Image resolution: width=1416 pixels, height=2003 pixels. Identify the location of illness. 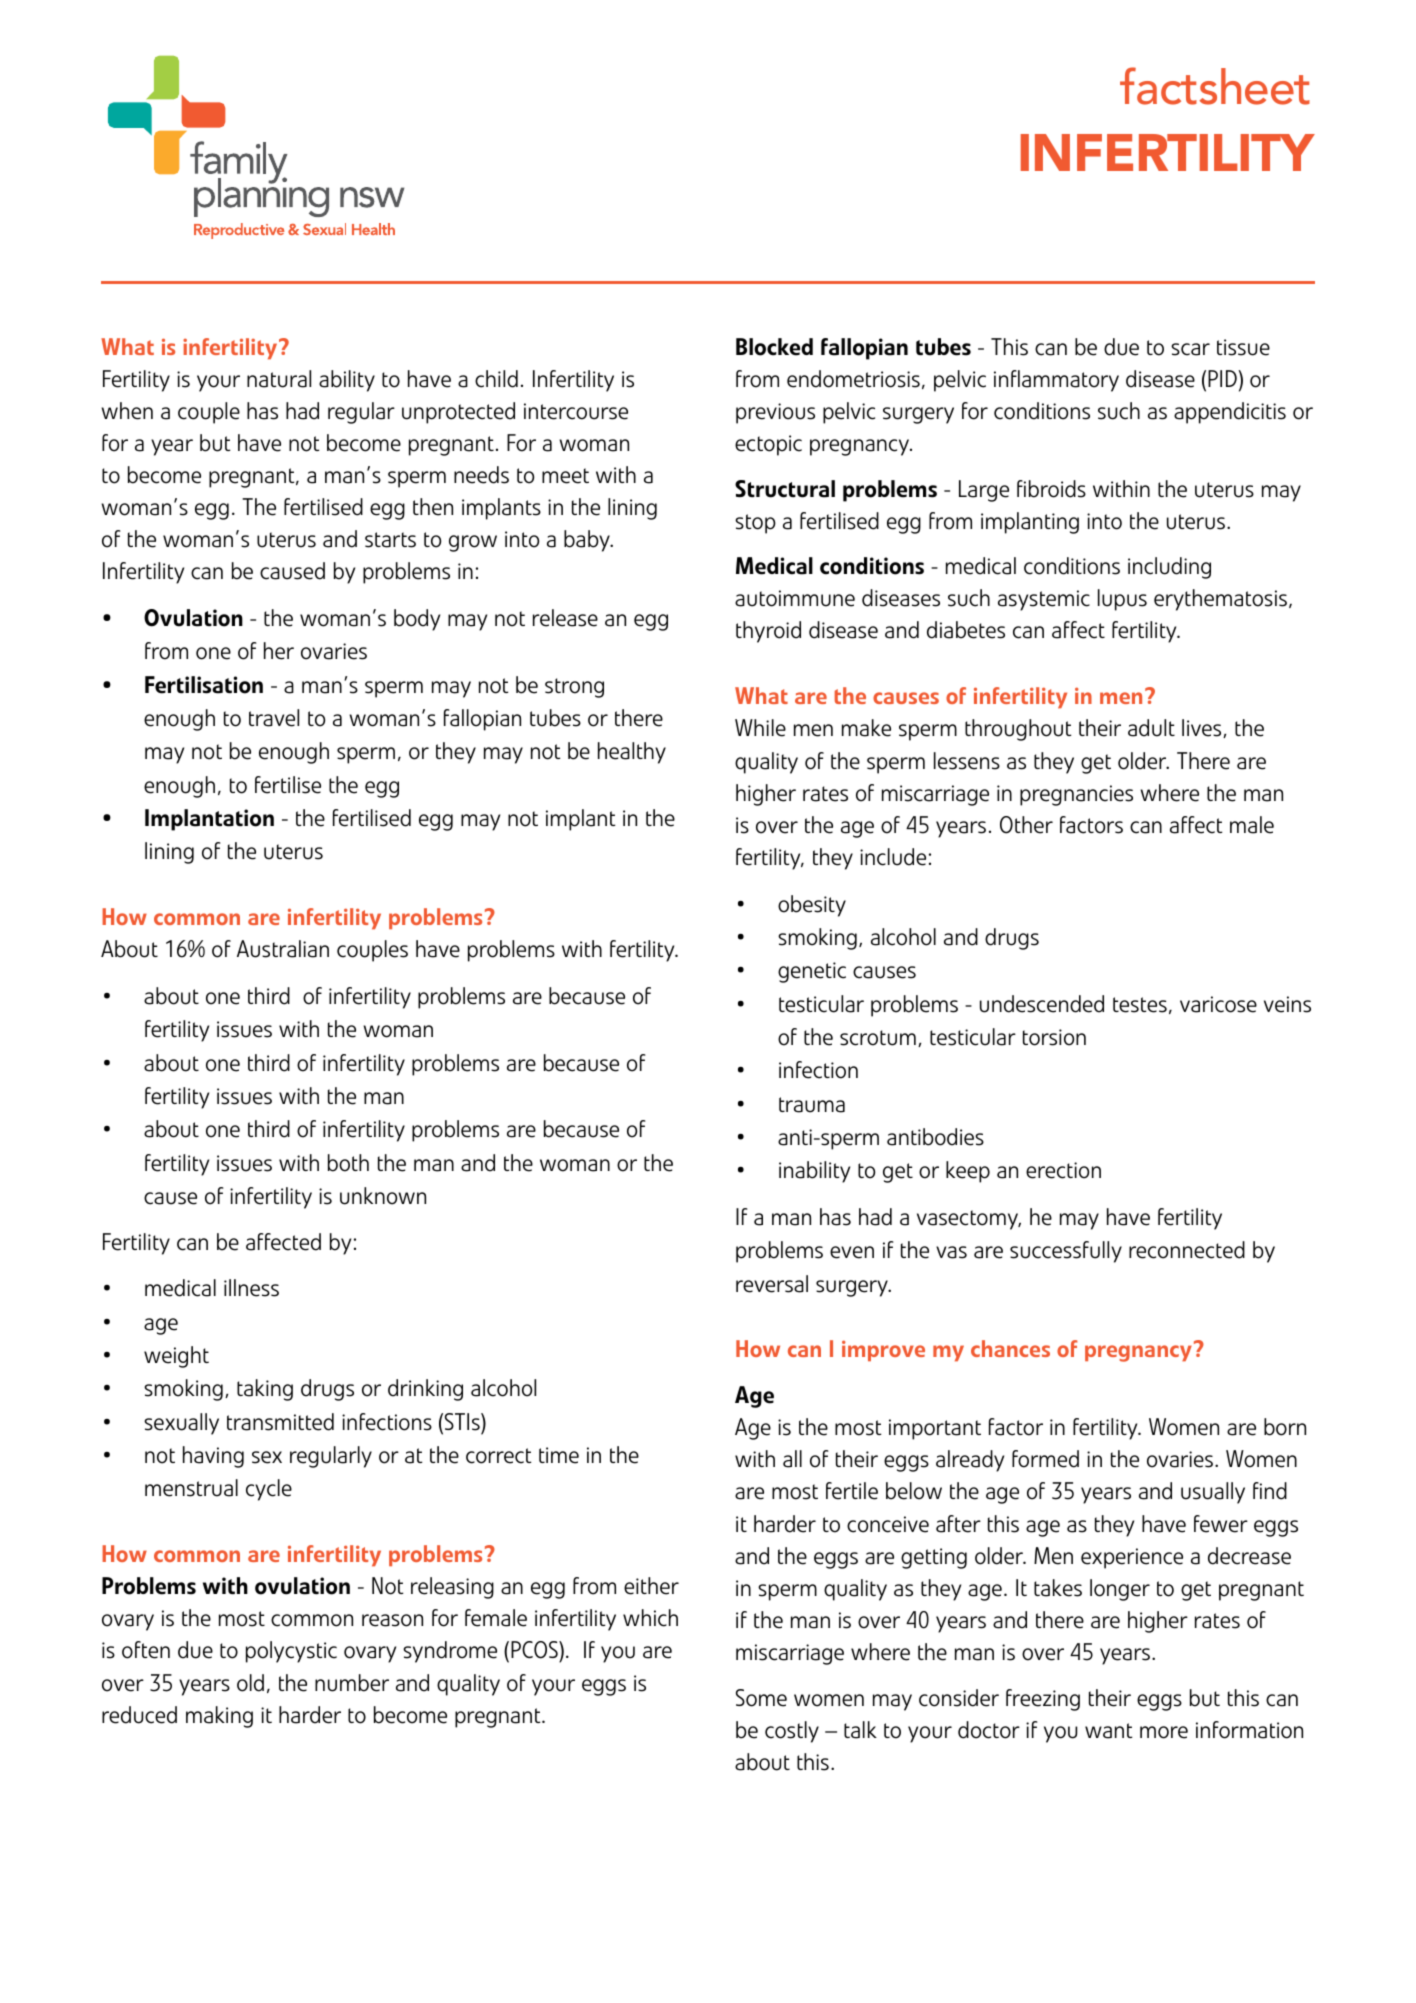
(251, 1288).
